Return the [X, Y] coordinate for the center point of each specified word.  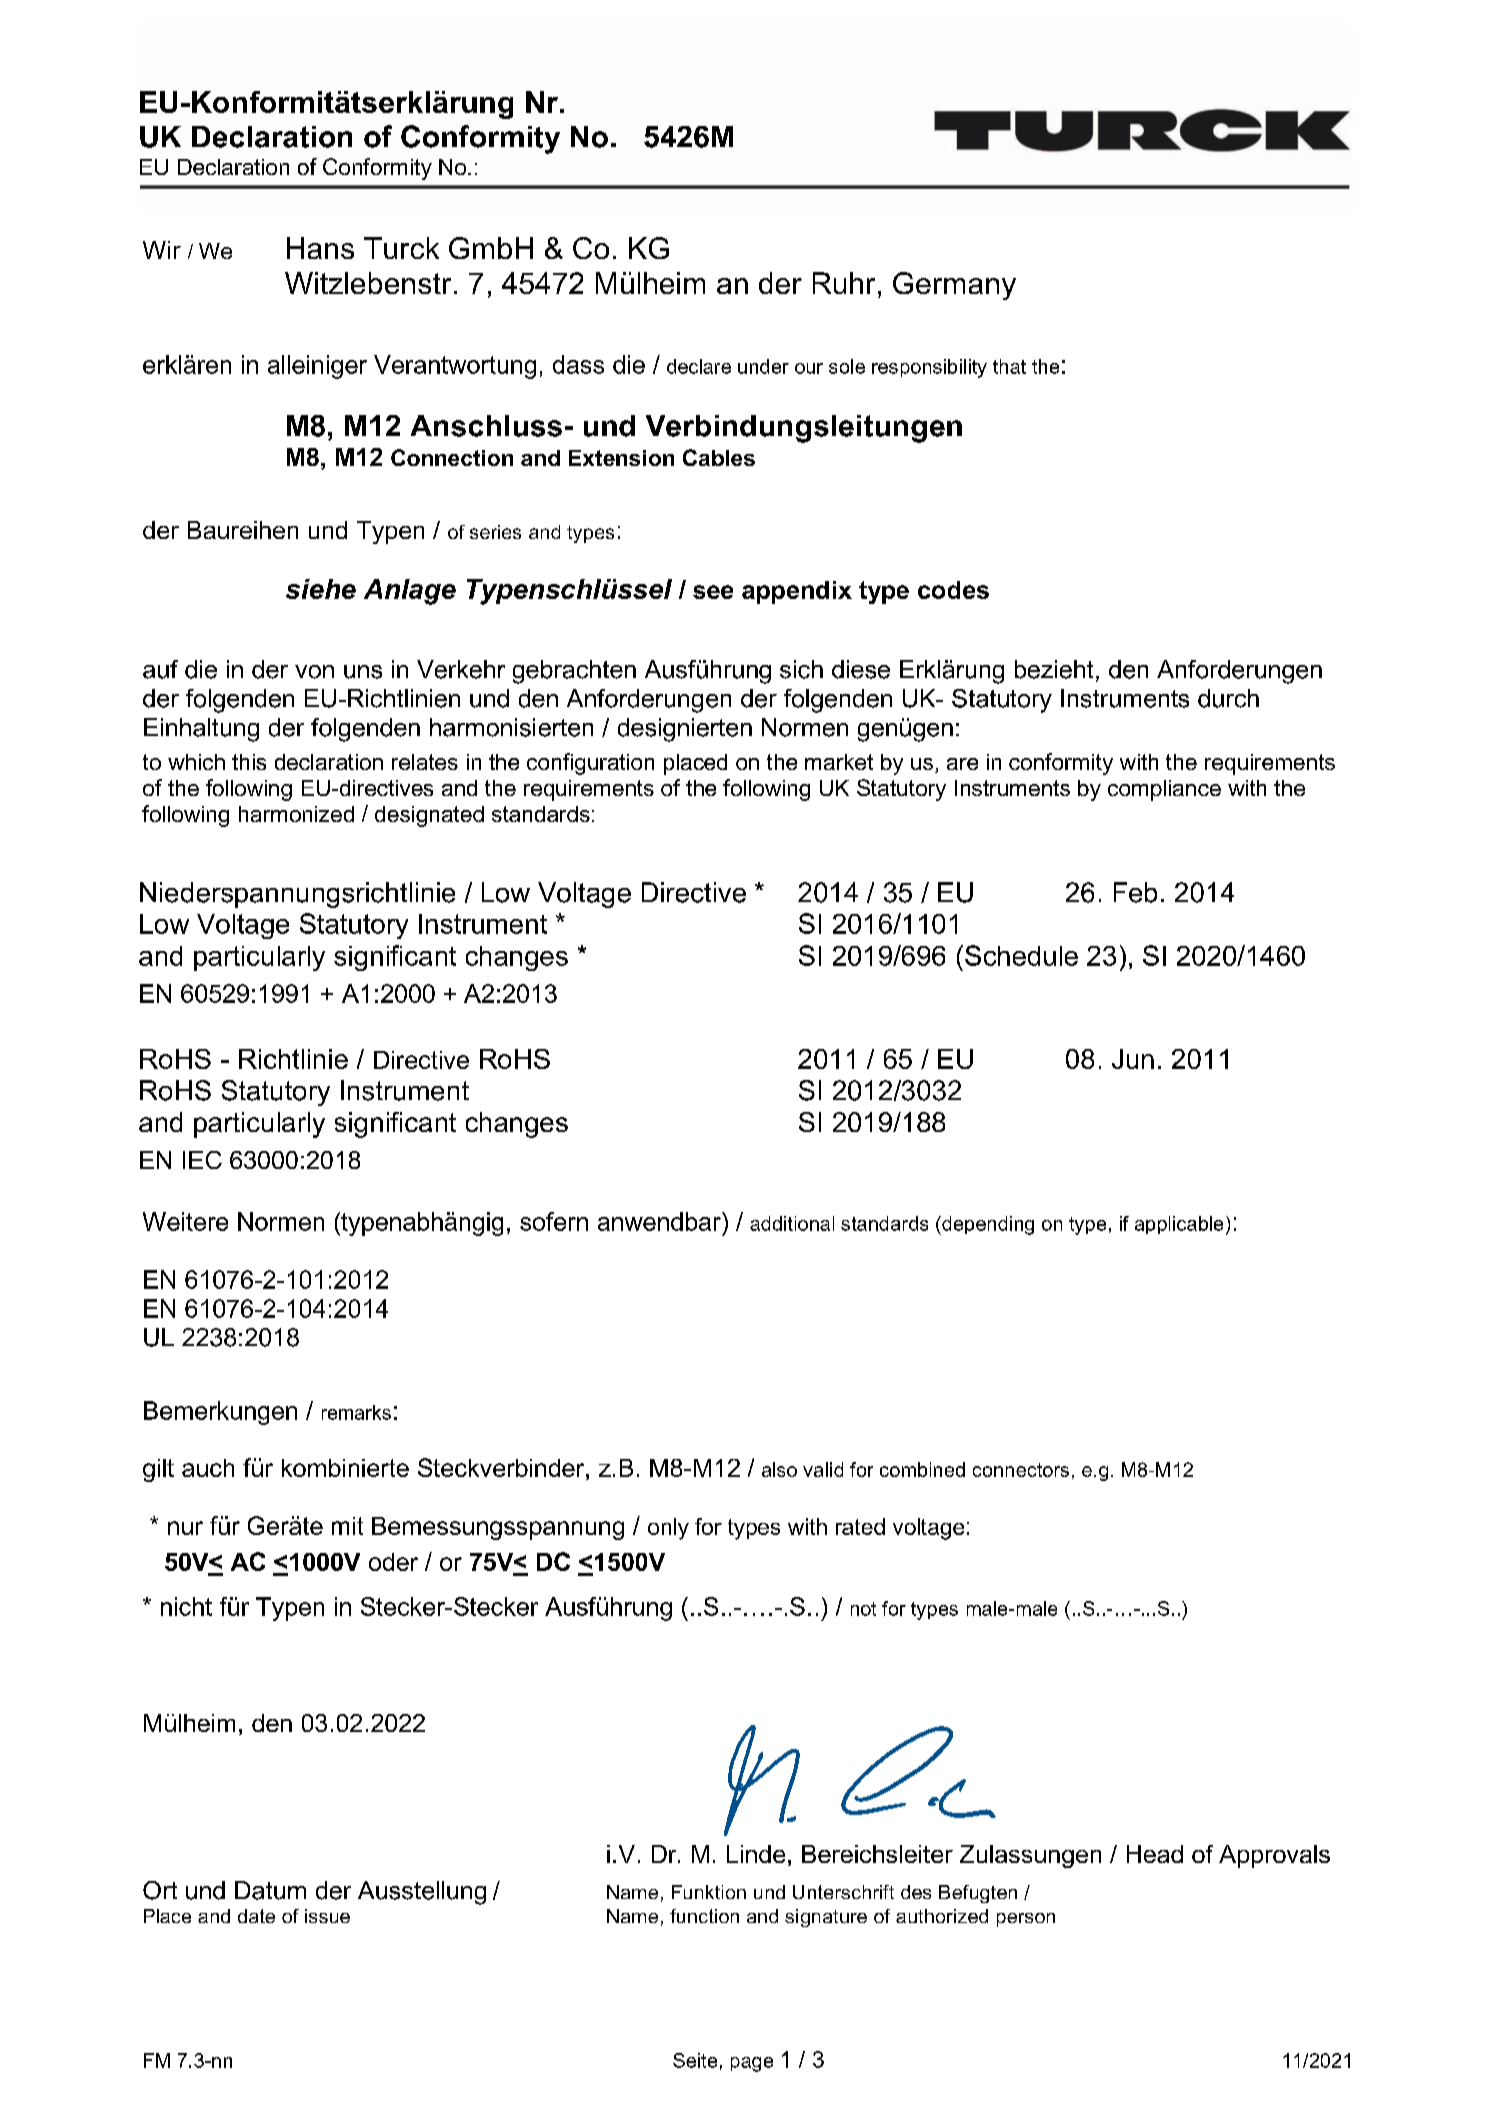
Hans [320, 248]
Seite [695, 2060]
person [1026, 1920]
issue [327, 1916]
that [1009, 366]
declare [699, 366]
